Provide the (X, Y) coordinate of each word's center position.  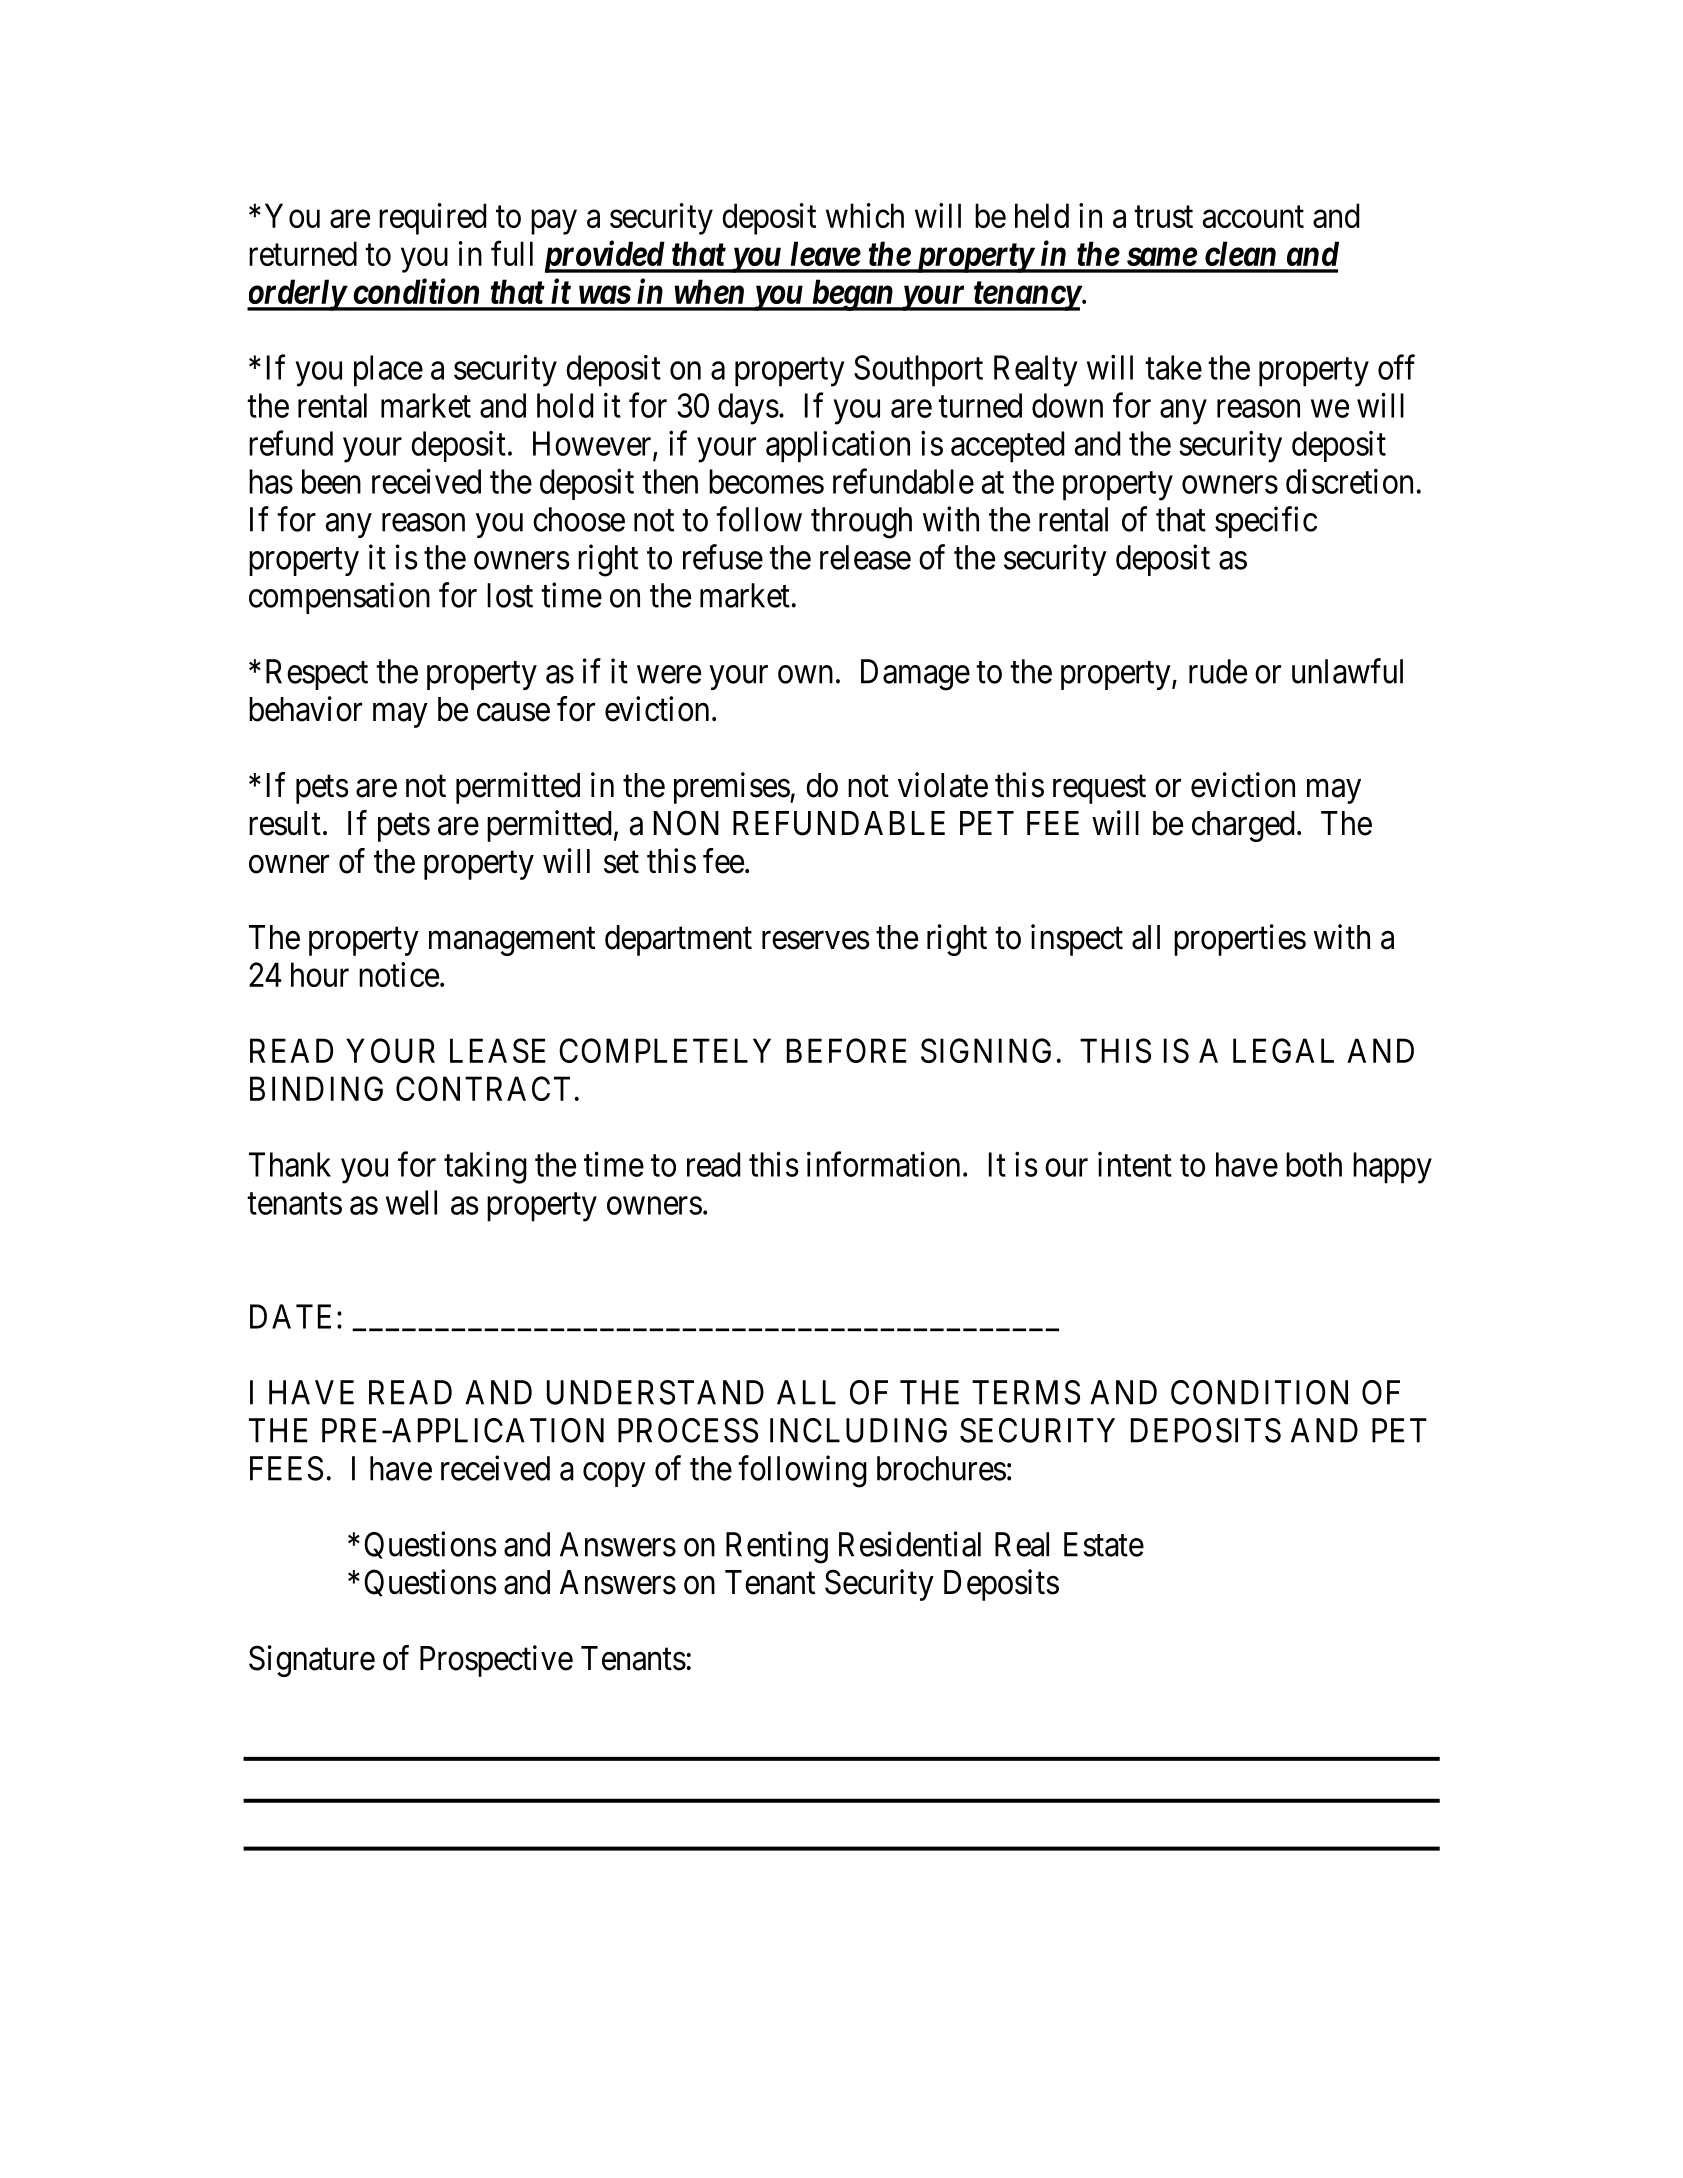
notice (399, 974)
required (432, 219)
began (852, 295)
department (678, 940)
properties (1240, 940)
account (1253, 217)
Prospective (496, 1661)
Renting (777, 1547)
